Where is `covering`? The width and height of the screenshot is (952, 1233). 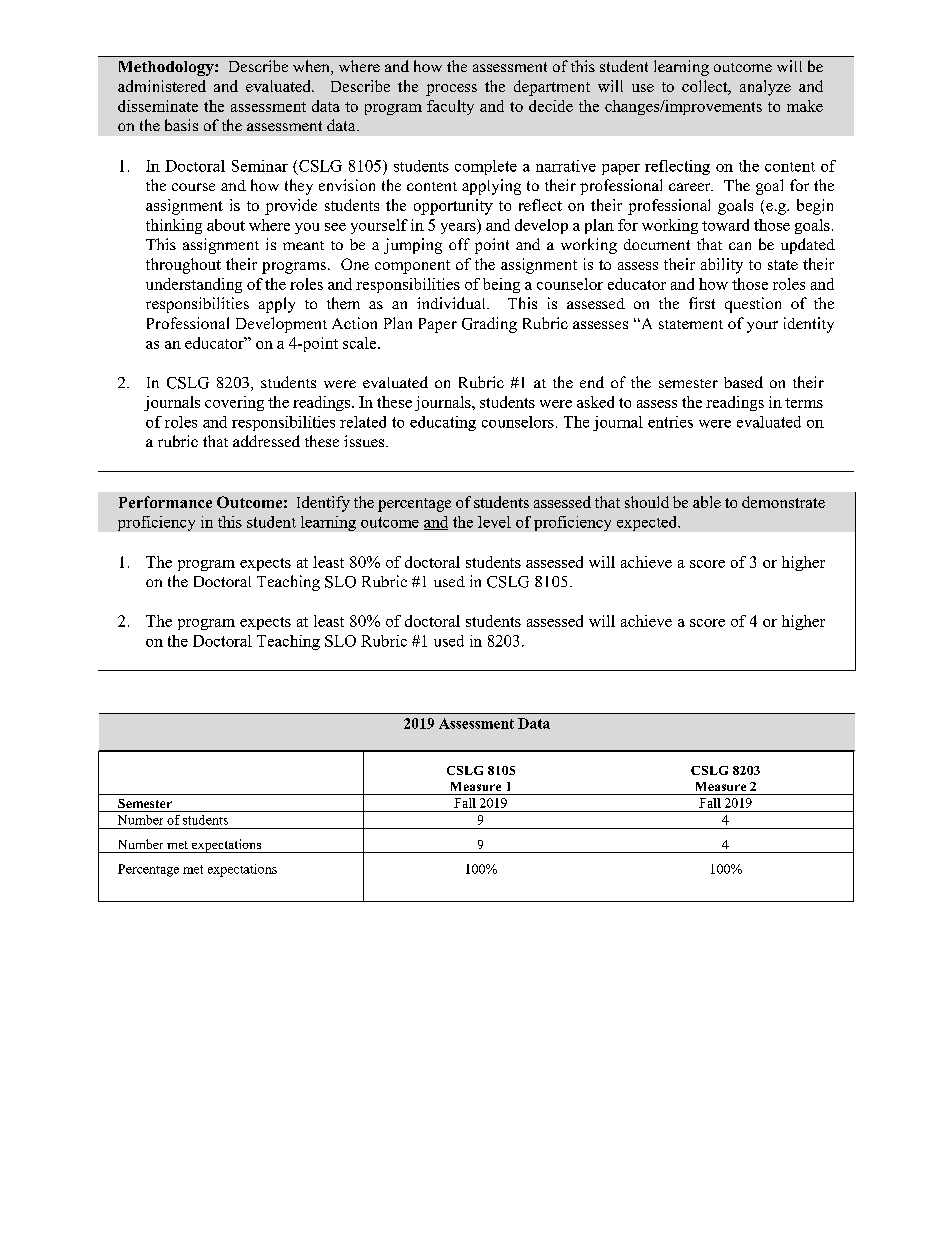 covering is located at coordinates (234, 403).
